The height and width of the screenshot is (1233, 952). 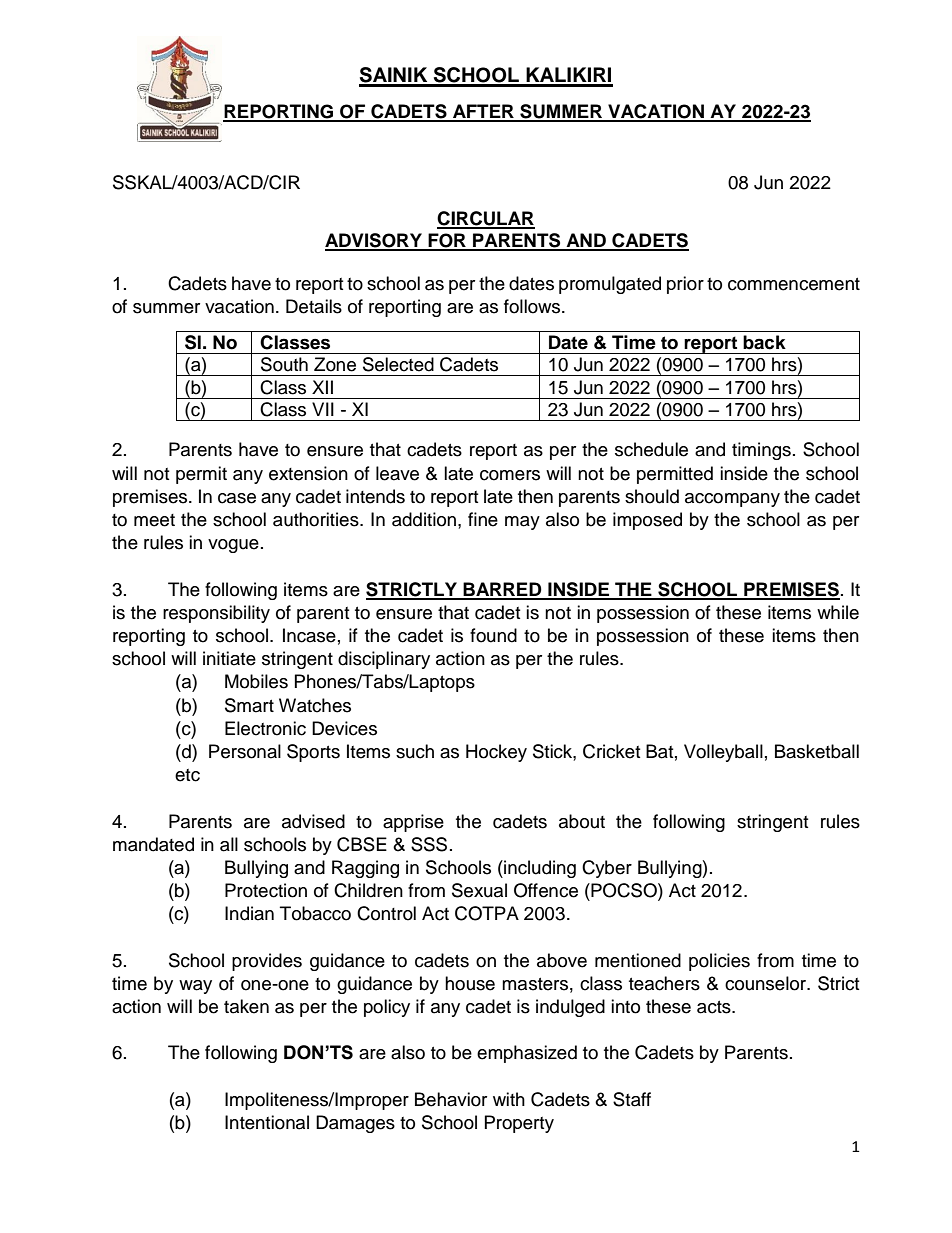 I want to click on timings, so click(x=761, y=451).
